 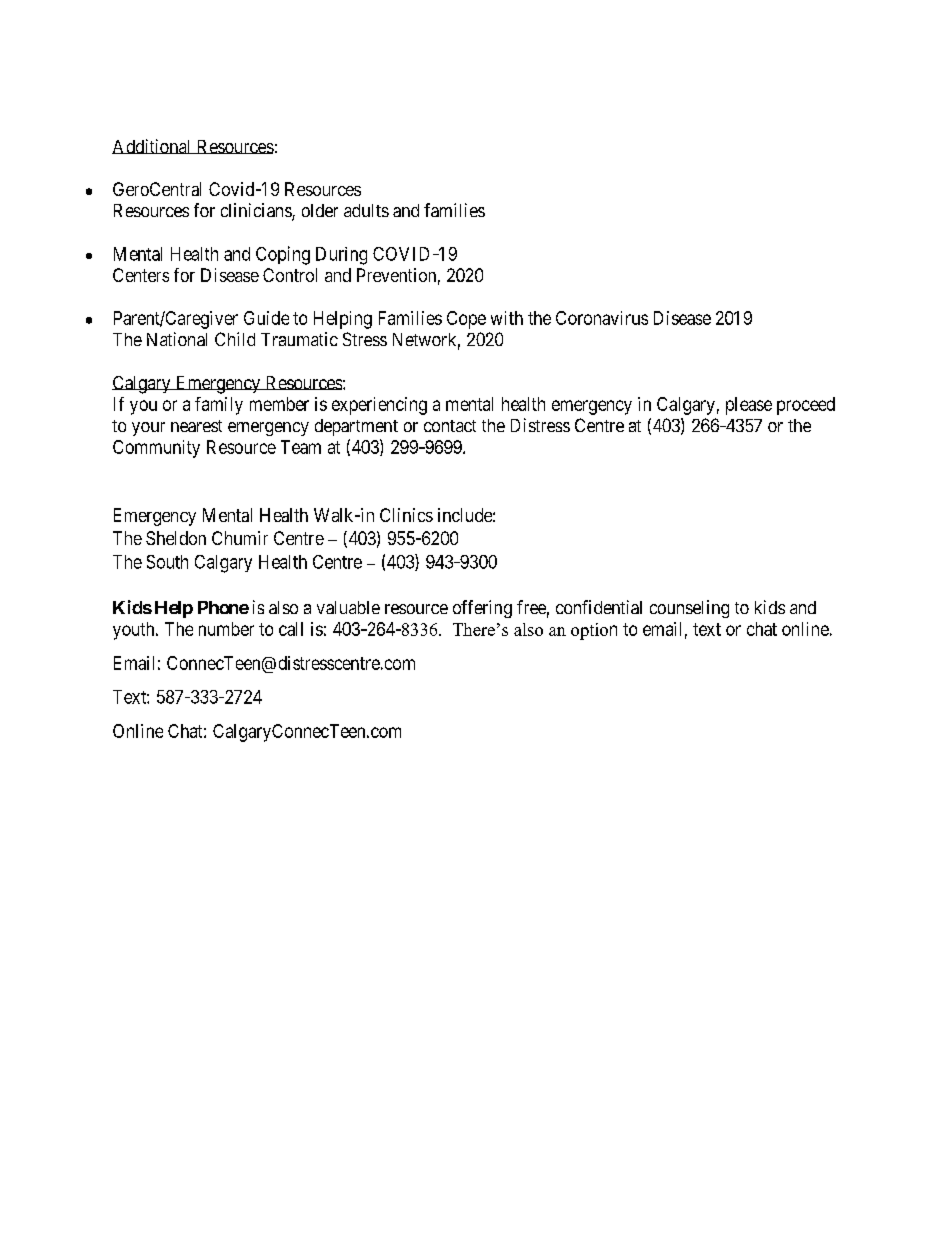 What do you see at coordinates (219, 406) in the screenshot?
I see `family` at bounding box center [219, 406].
